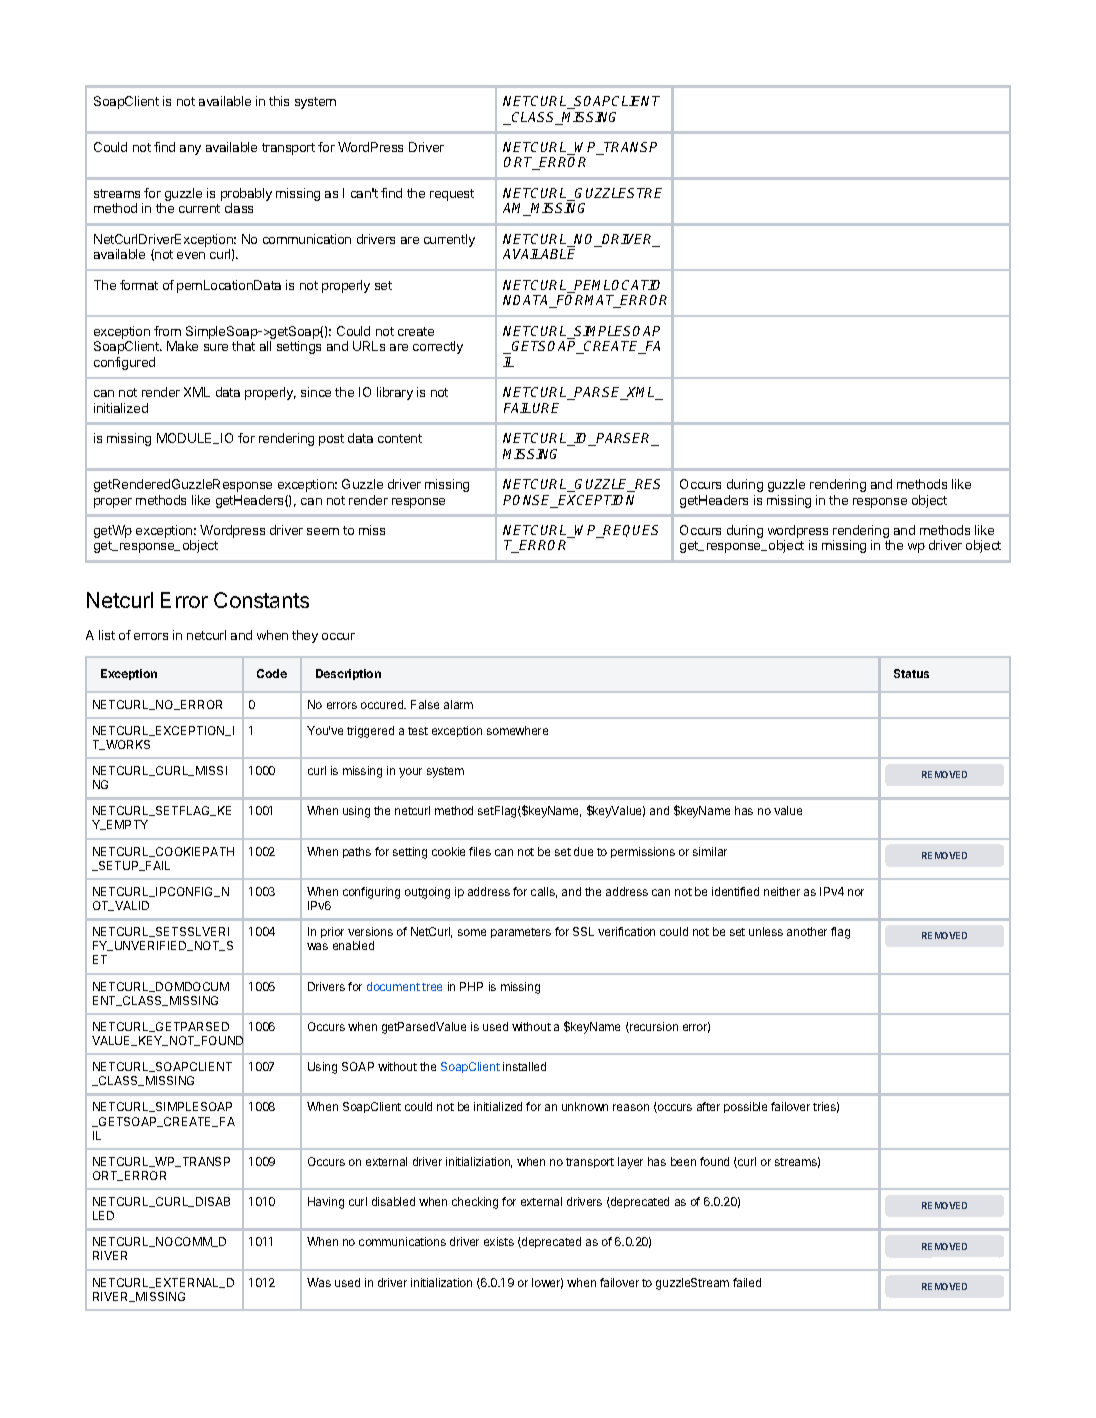 The width and height of the screenshot is (1096, 1418). Describe the element at coordinates (438, 347) in the screenshot. I see `correctly` at that location.
